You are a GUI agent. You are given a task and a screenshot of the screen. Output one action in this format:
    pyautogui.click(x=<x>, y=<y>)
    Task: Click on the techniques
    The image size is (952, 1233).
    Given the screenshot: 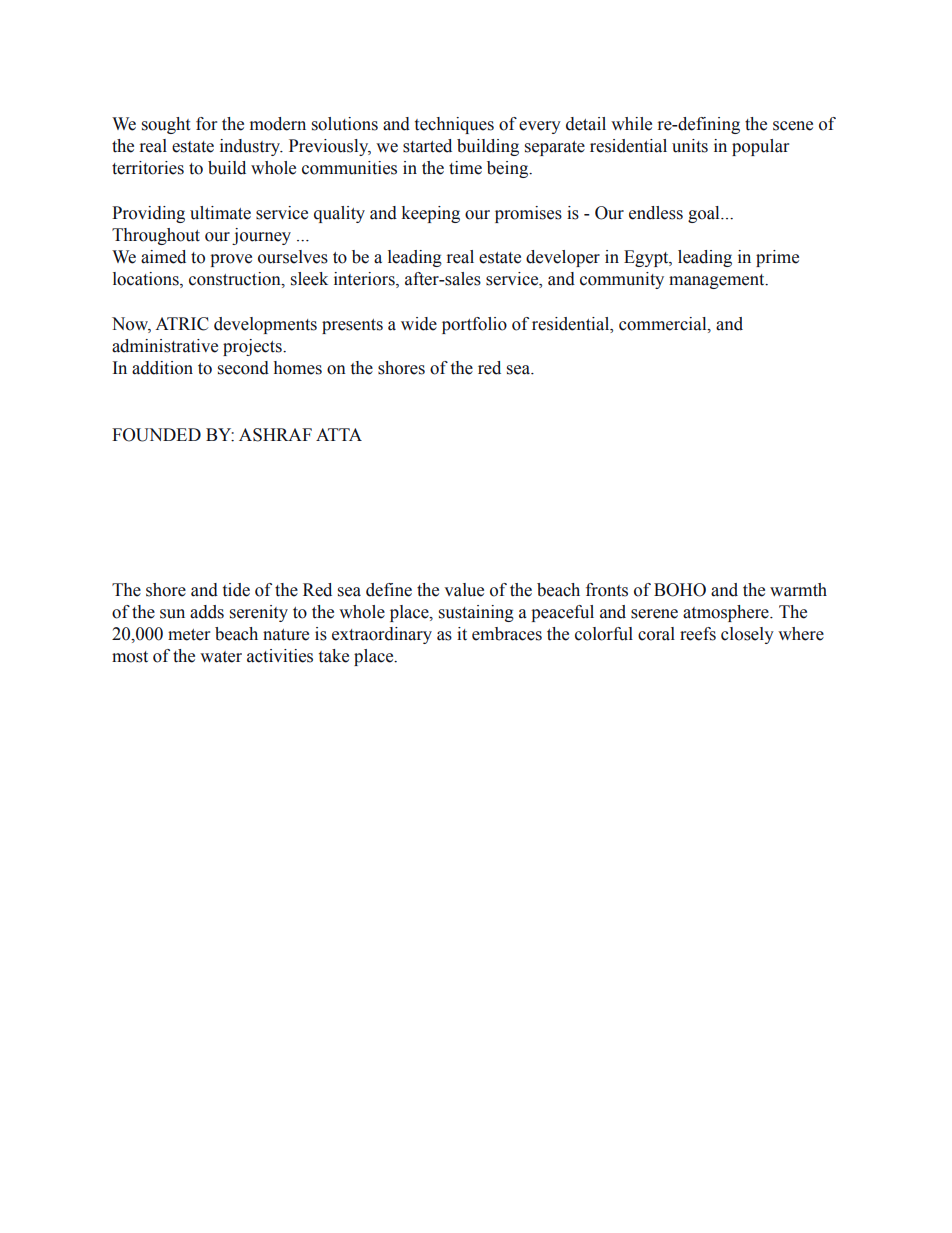 What is the action you would take?
    pyautogui.click(x=454, y=125)
